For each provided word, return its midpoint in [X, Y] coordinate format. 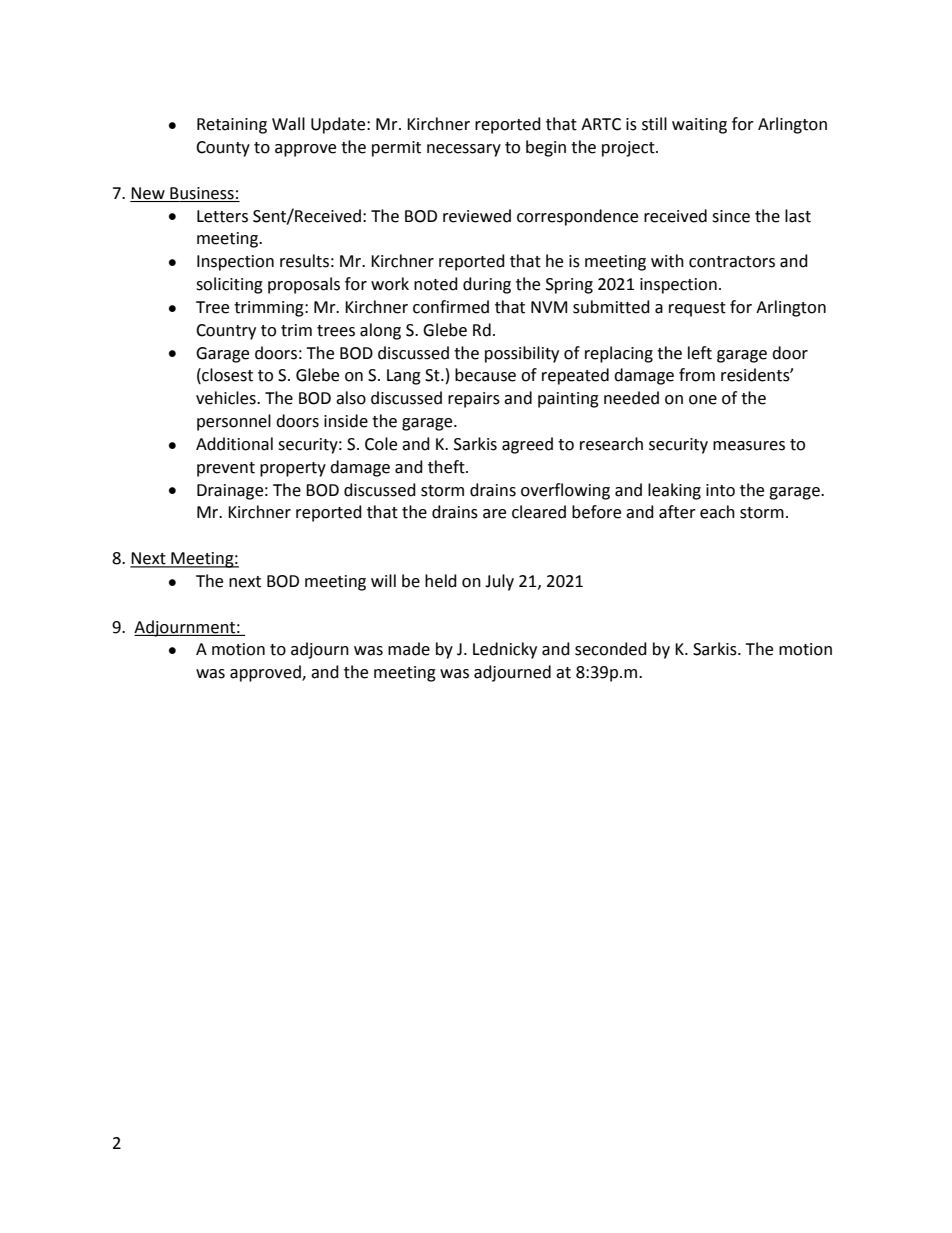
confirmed [451, 307]
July [499, 582]
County [223, 149]
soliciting [229, 285]
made [409, 649]
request [697, 309]
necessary [464, 150]
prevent [226, 469]
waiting [699, 126]
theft [447, 467]
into [720, 490]
